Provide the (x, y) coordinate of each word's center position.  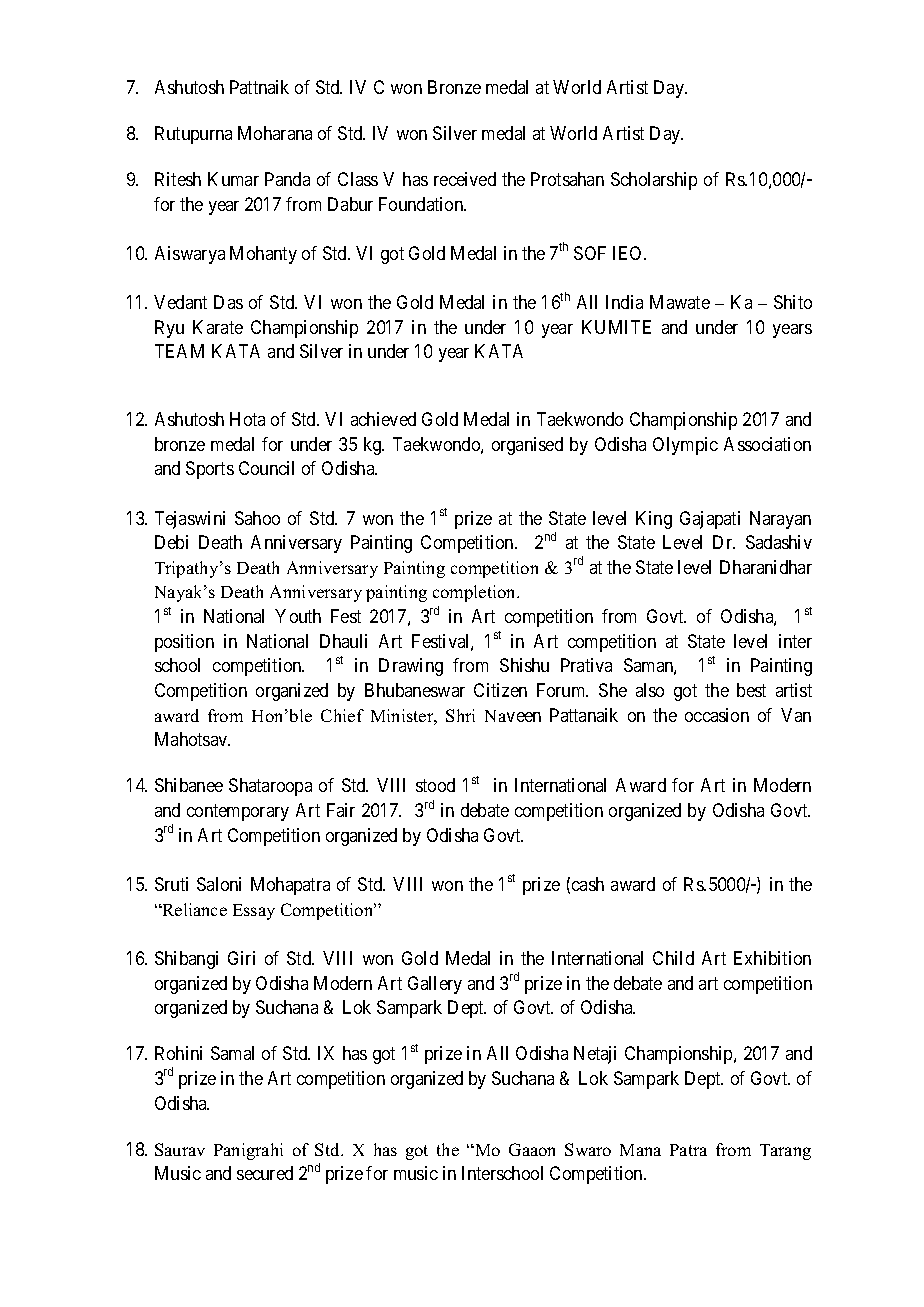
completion (475, 593)
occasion (717, 715)
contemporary (238, 812)
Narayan (780, 520)
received (465, 179)
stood (435, 785)
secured (265, 1173)
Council (266, 468)
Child (673, 958)
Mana (640, 1150)
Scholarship (654, 181)
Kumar (233, 179)
